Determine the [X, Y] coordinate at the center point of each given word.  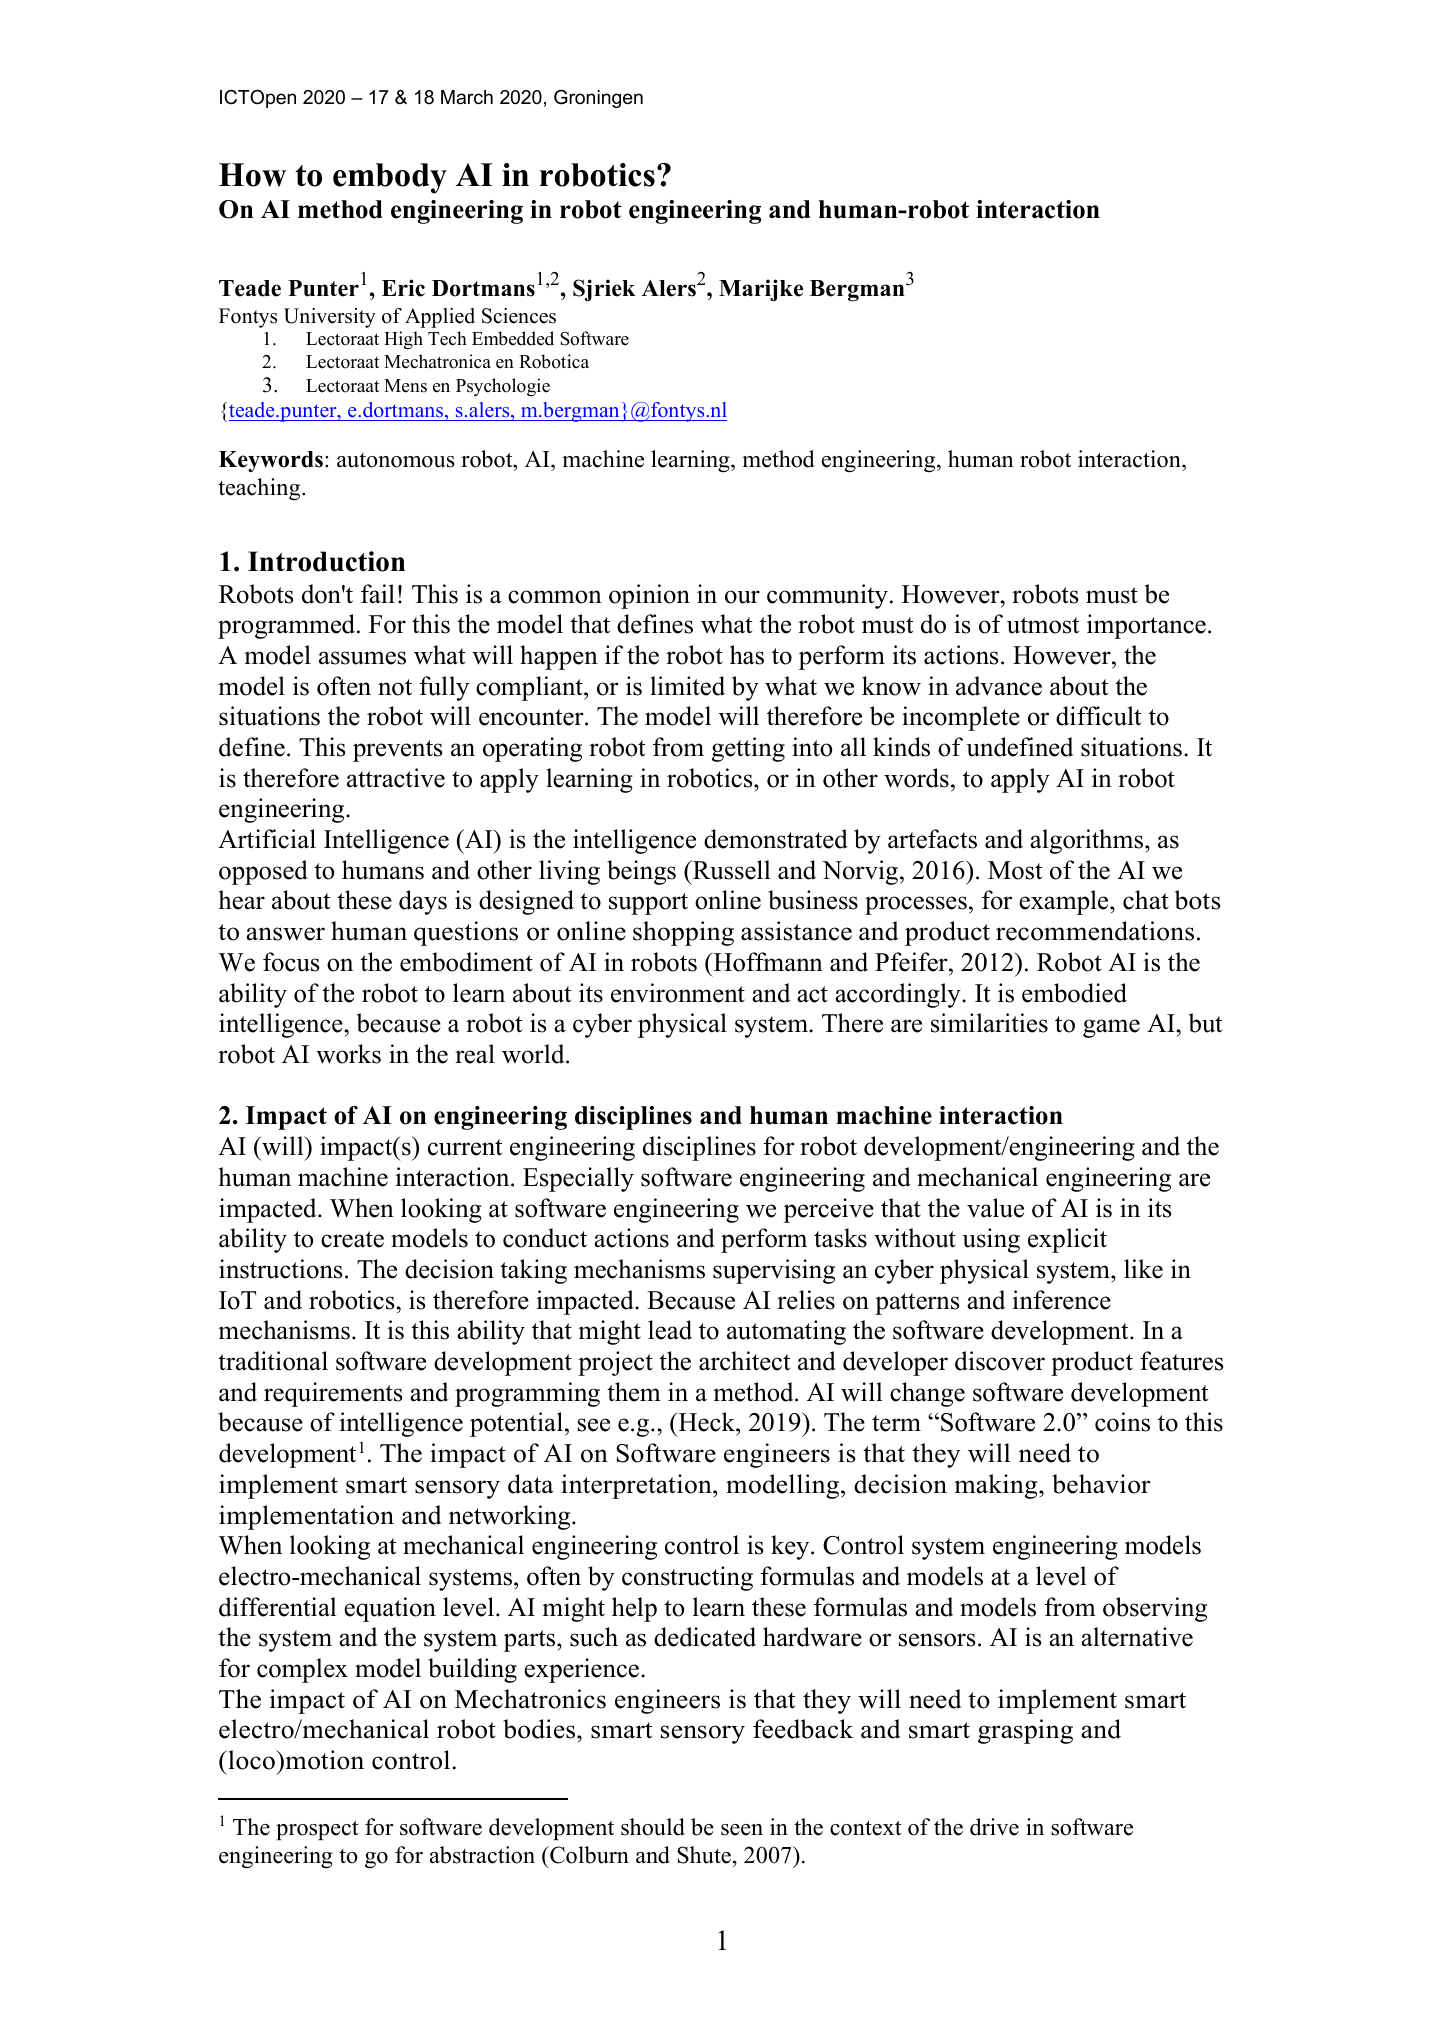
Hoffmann [767, 962]
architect [744, 1361]
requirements [333, 1394]
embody [390, 178]
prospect [317, 1830]
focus [291, 962]
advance [999, 686]
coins [1122, 1422]
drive [994, 1827]
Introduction [326, 561]
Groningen [598, 99]
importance [1146, 626]
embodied [1074, 993]
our [742, 597]
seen [742, 1830]
